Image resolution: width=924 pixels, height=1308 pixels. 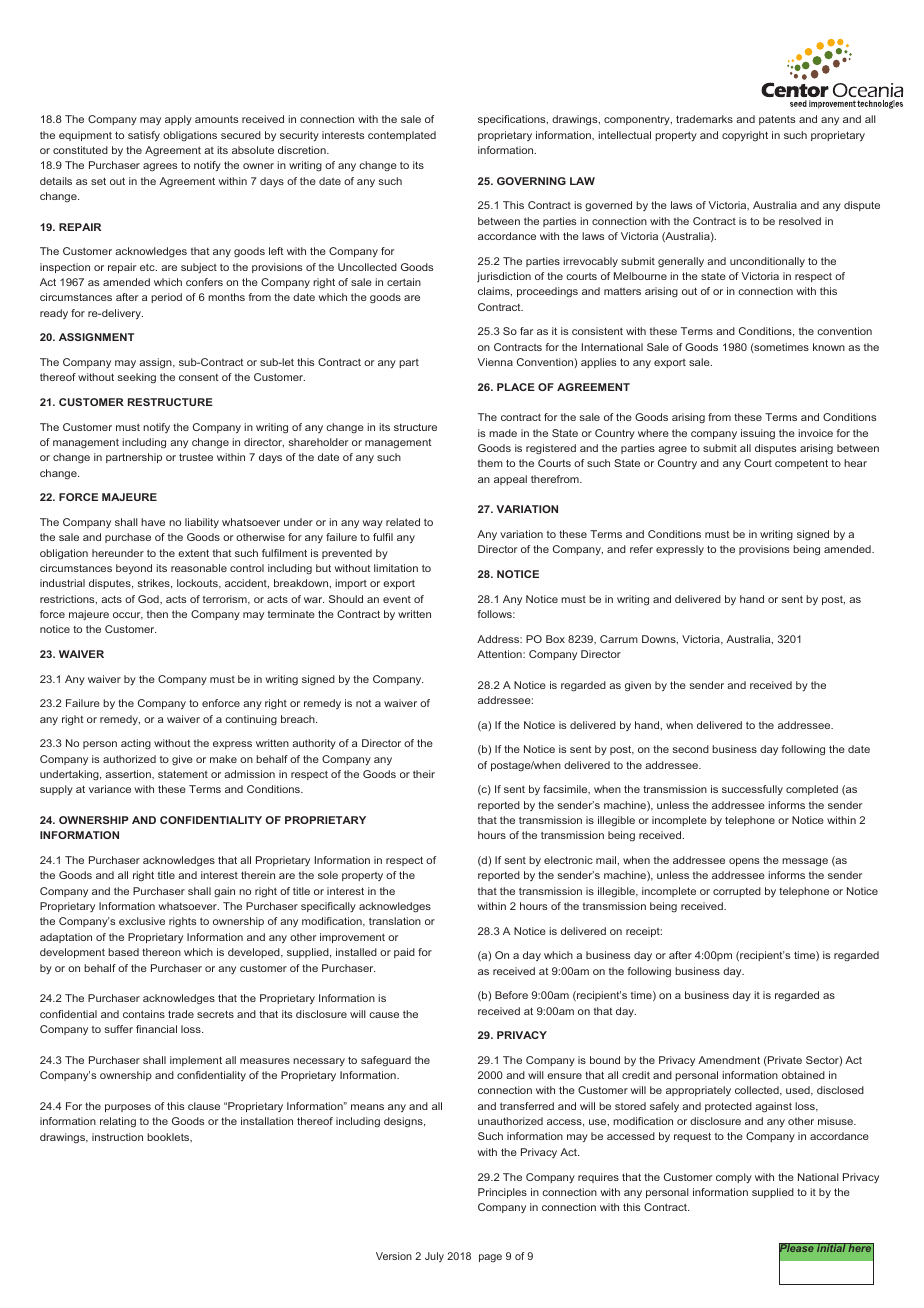 I want to click on seeking, so click(x=137, y=378).
